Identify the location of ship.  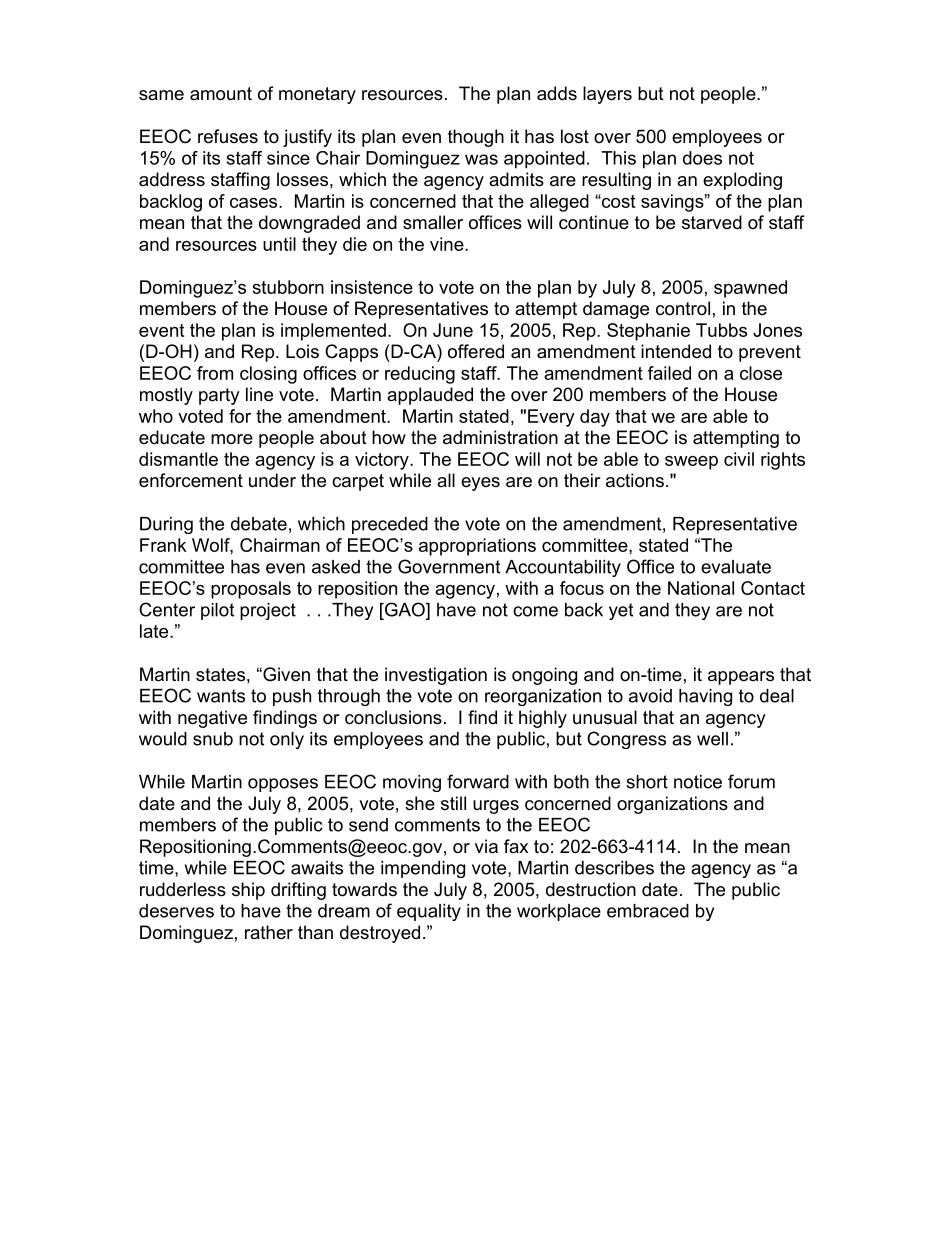
(248, 891).
